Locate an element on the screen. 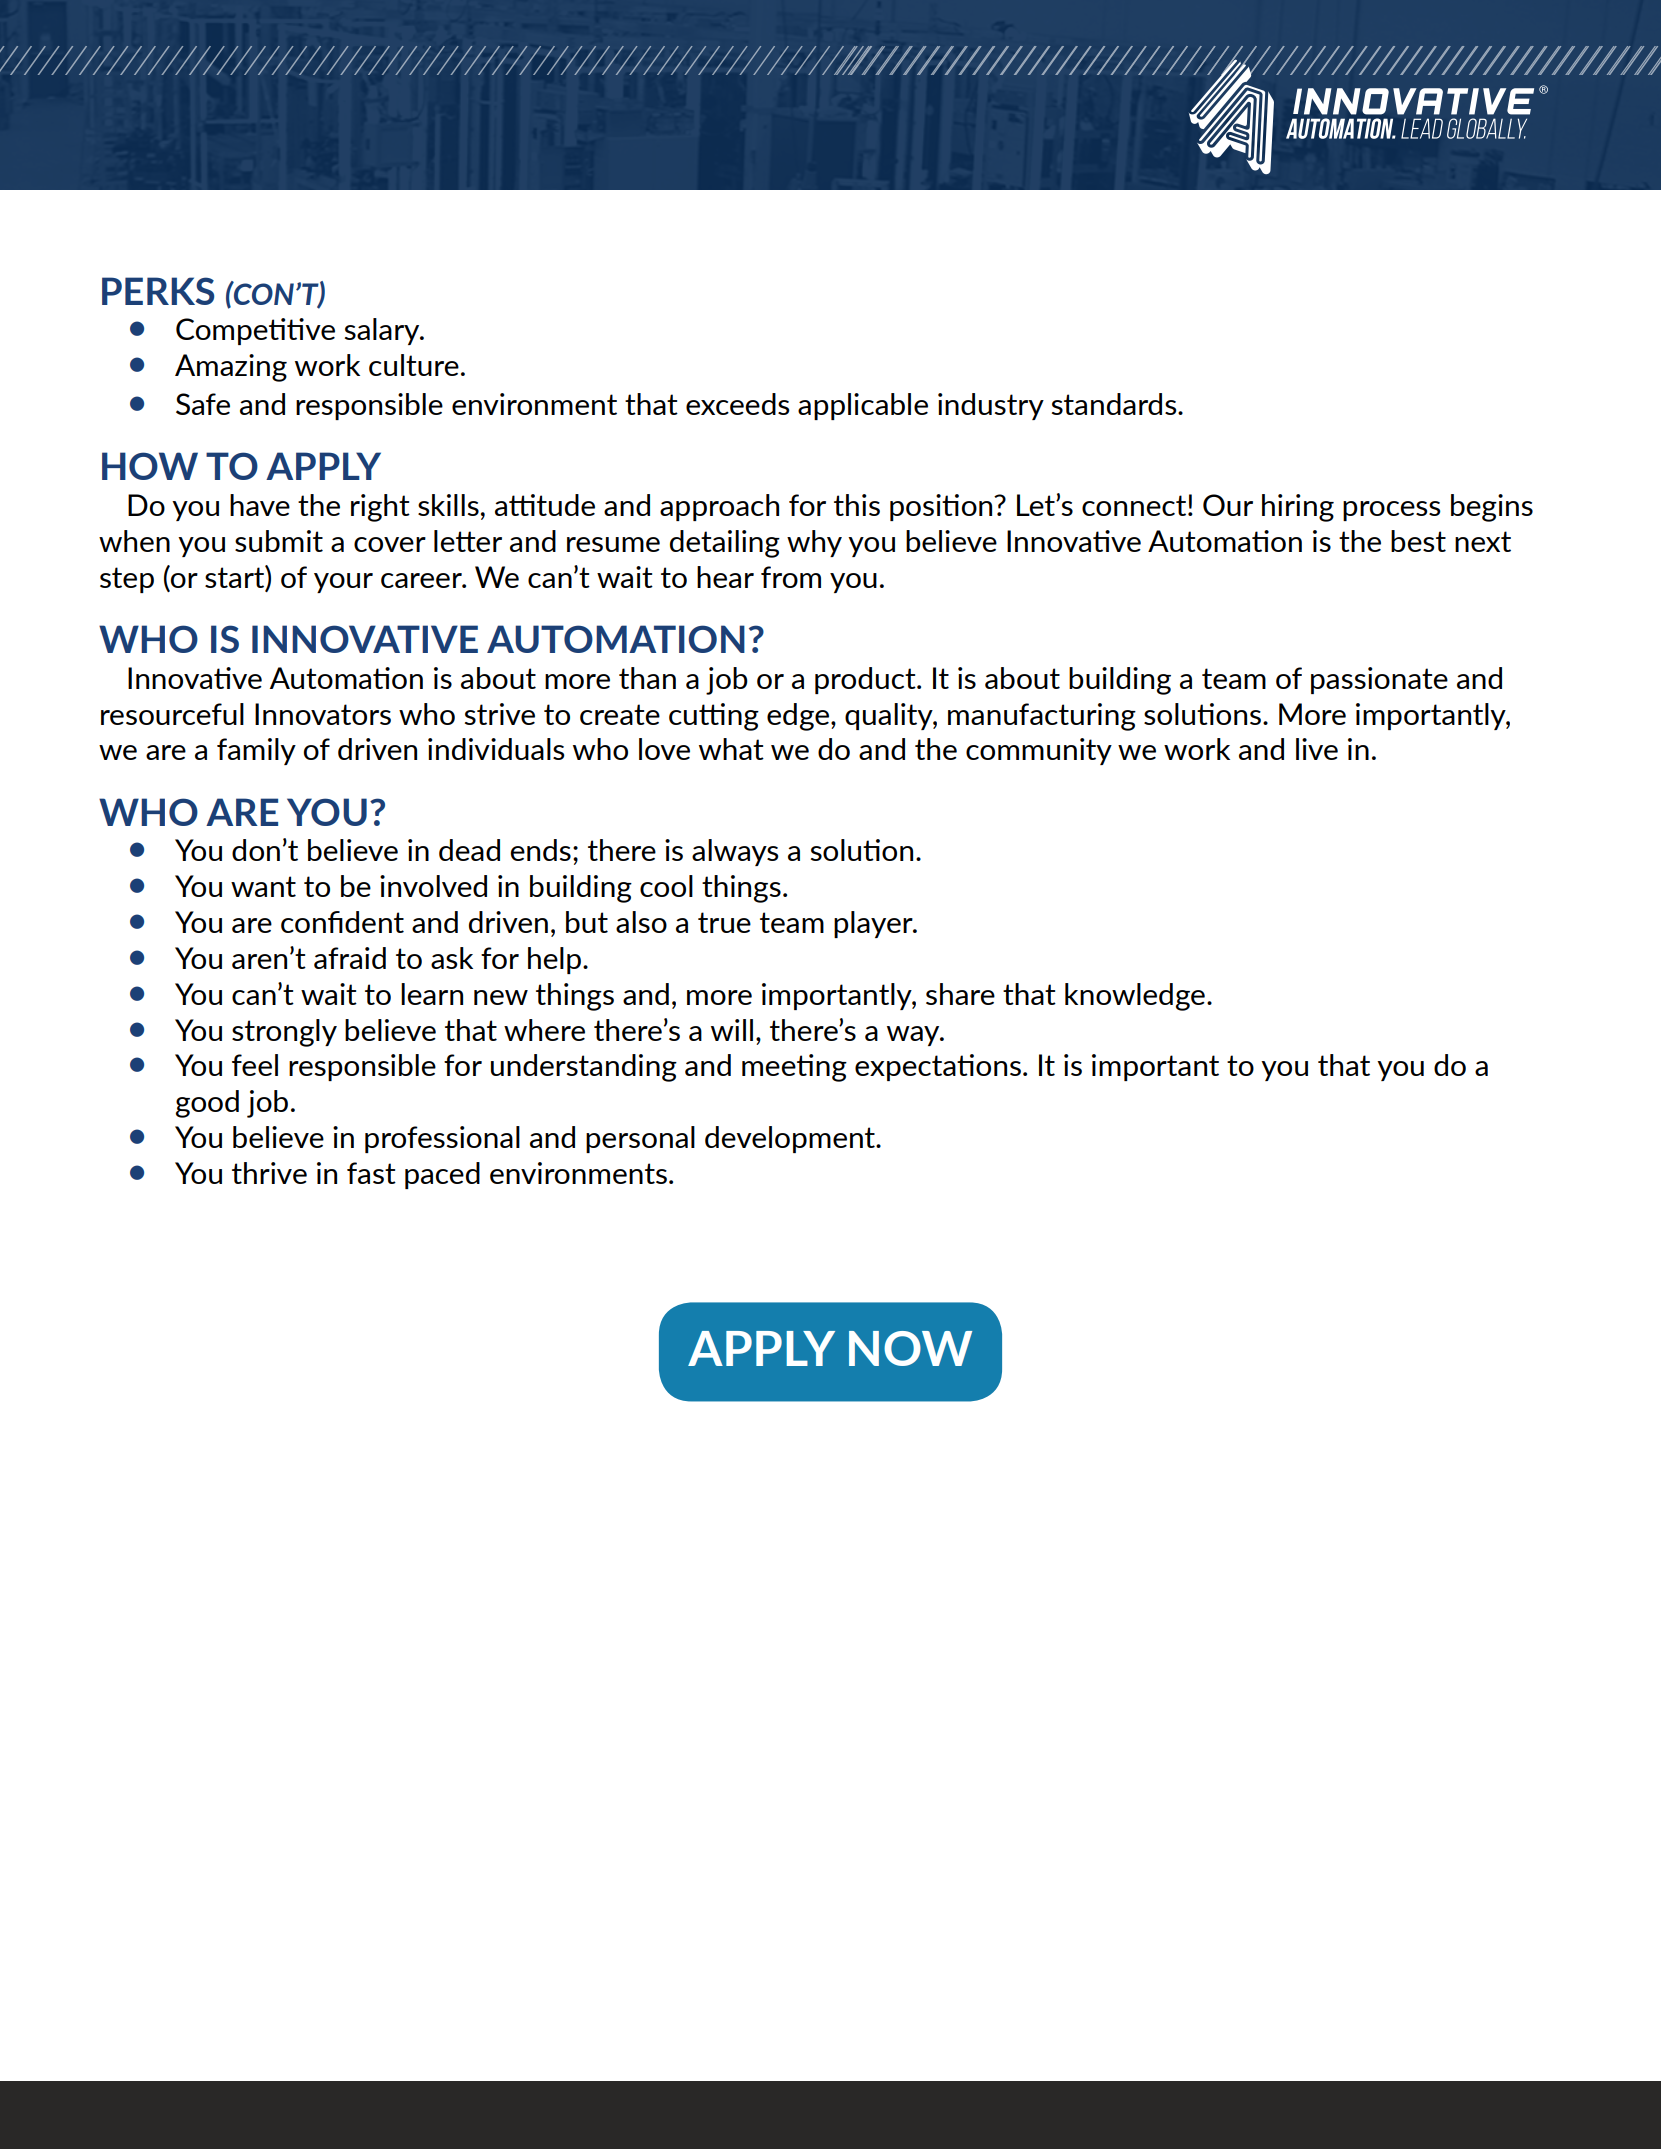 The width and height of the screenshot is (1661, 2149). Competitive is located at coordinates (255, 331).
